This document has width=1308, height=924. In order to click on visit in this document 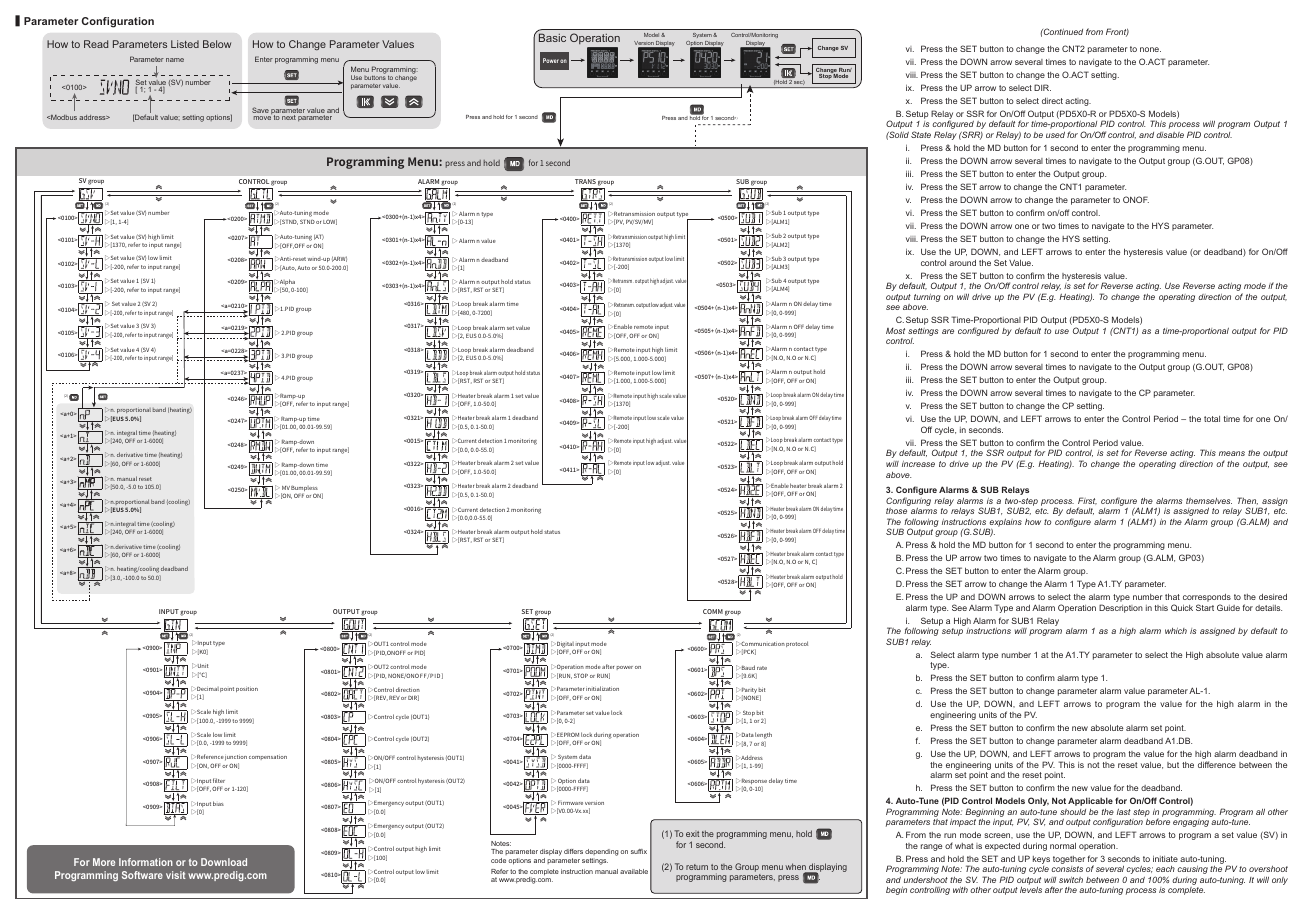, I will do `click(176, 875)`.
